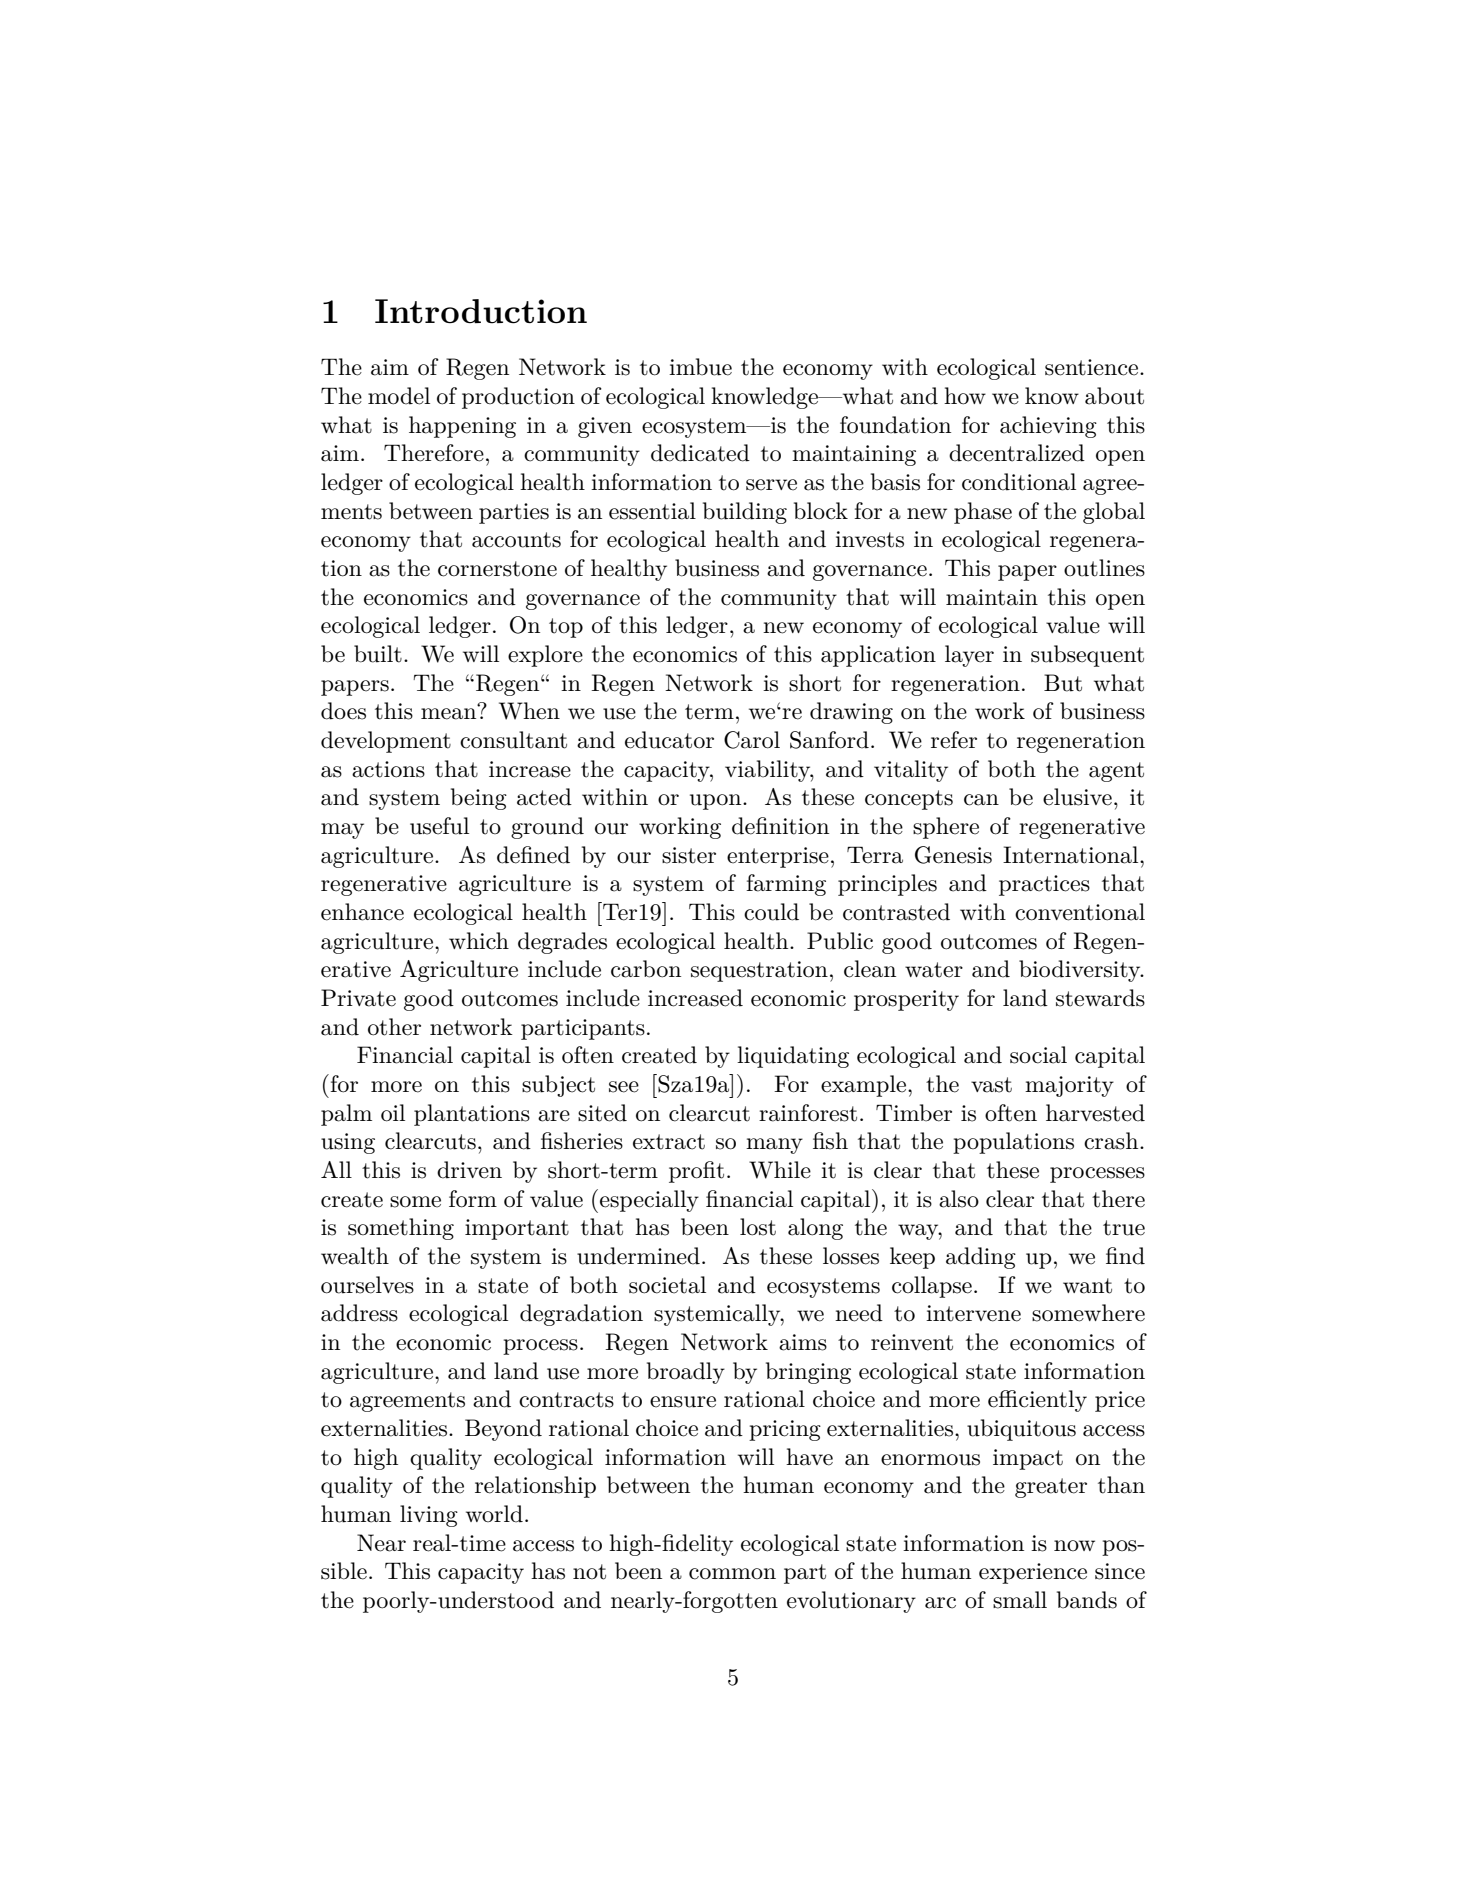 This image has height=1899, width=1468. Describe the element at coordinates (399, 396) in the image. I see `model` at that location.
